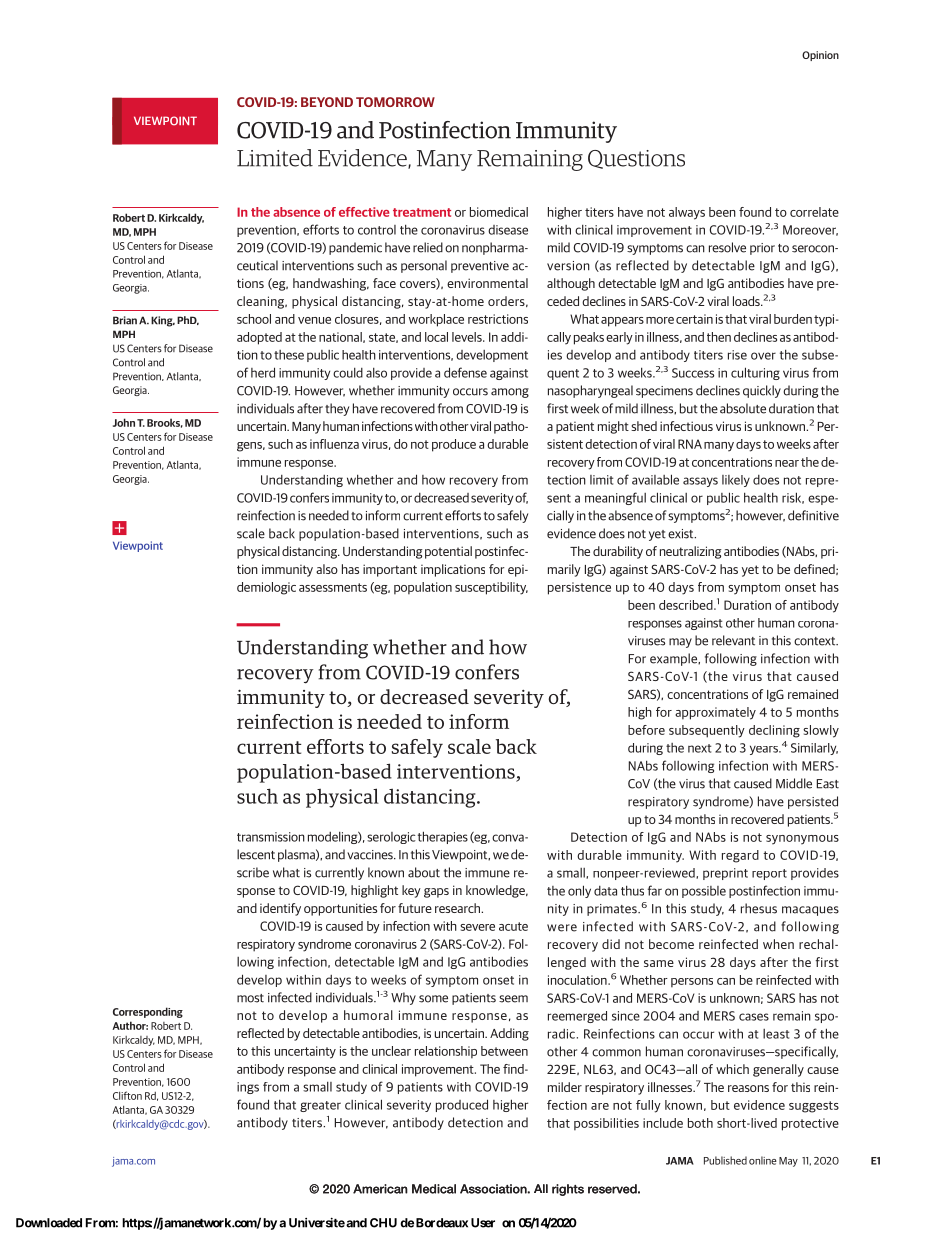 The image size is (952, 1233). Describe the element at coordinates (327, 102) in the document. I see `BEYOND` at that location.
